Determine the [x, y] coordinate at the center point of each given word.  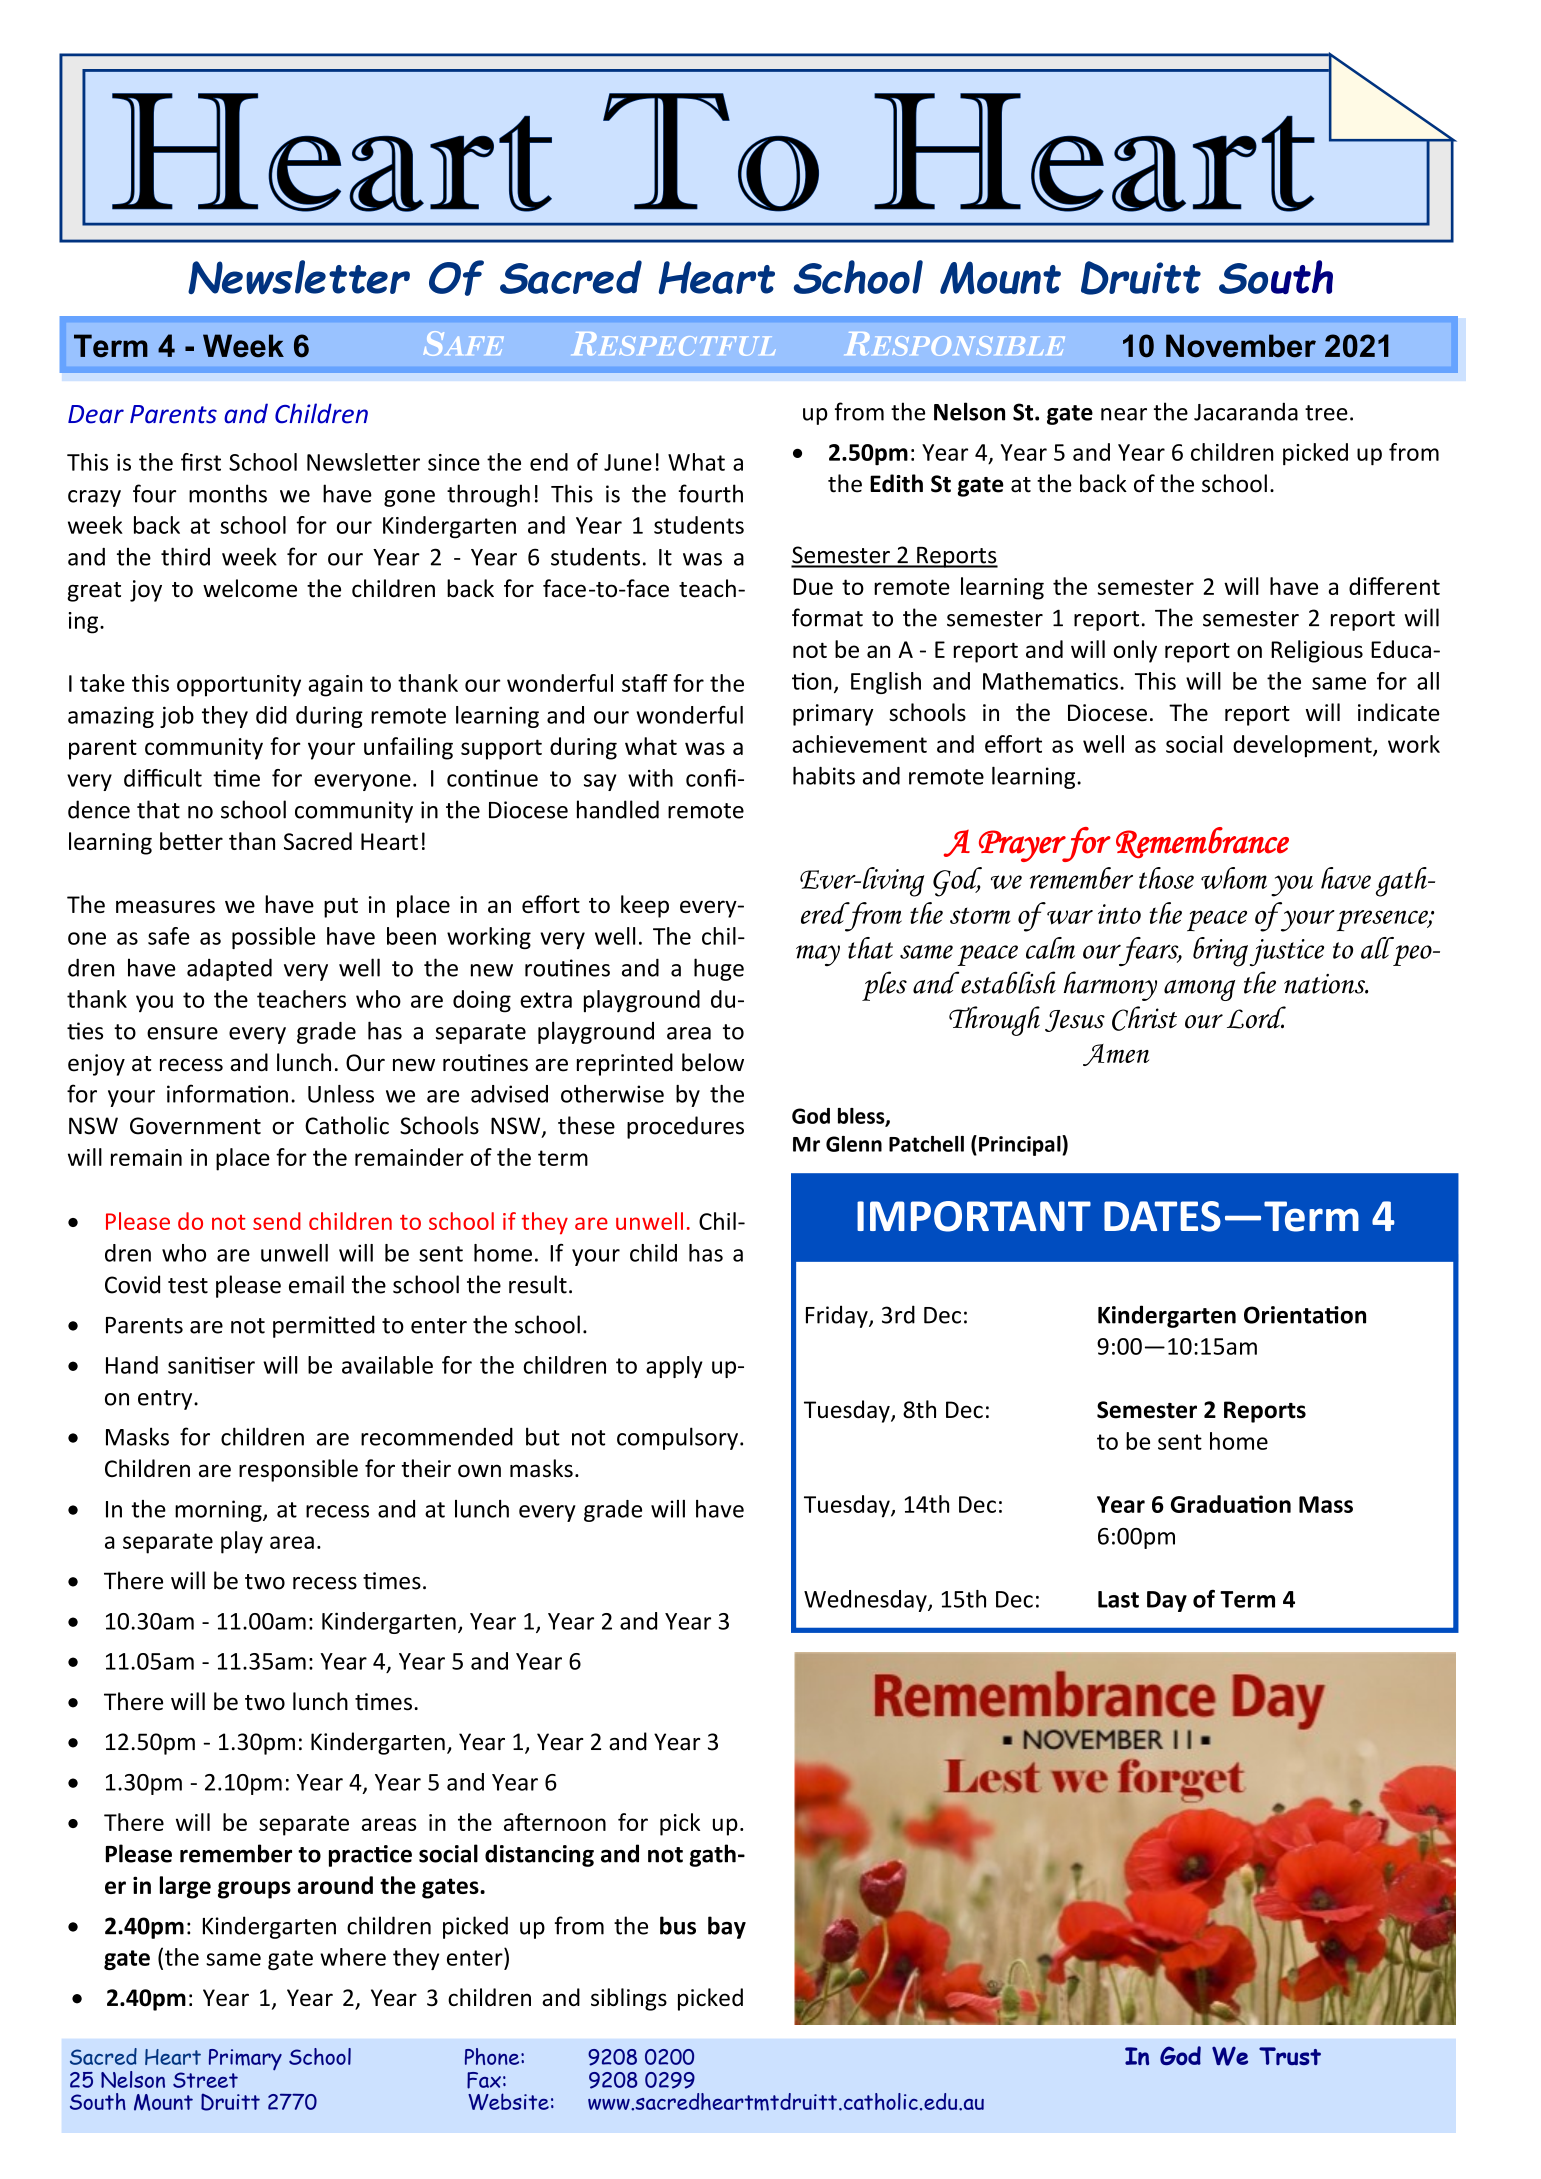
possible [273, 938]
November [1241, 346]
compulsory [677, 1438]
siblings [629, 1999]
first [201, 462]
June [628, 462]
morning [219, 1511]
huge [719, 969]
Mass [1326, 1504]
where [353, 1957]
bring [1220, 952]
